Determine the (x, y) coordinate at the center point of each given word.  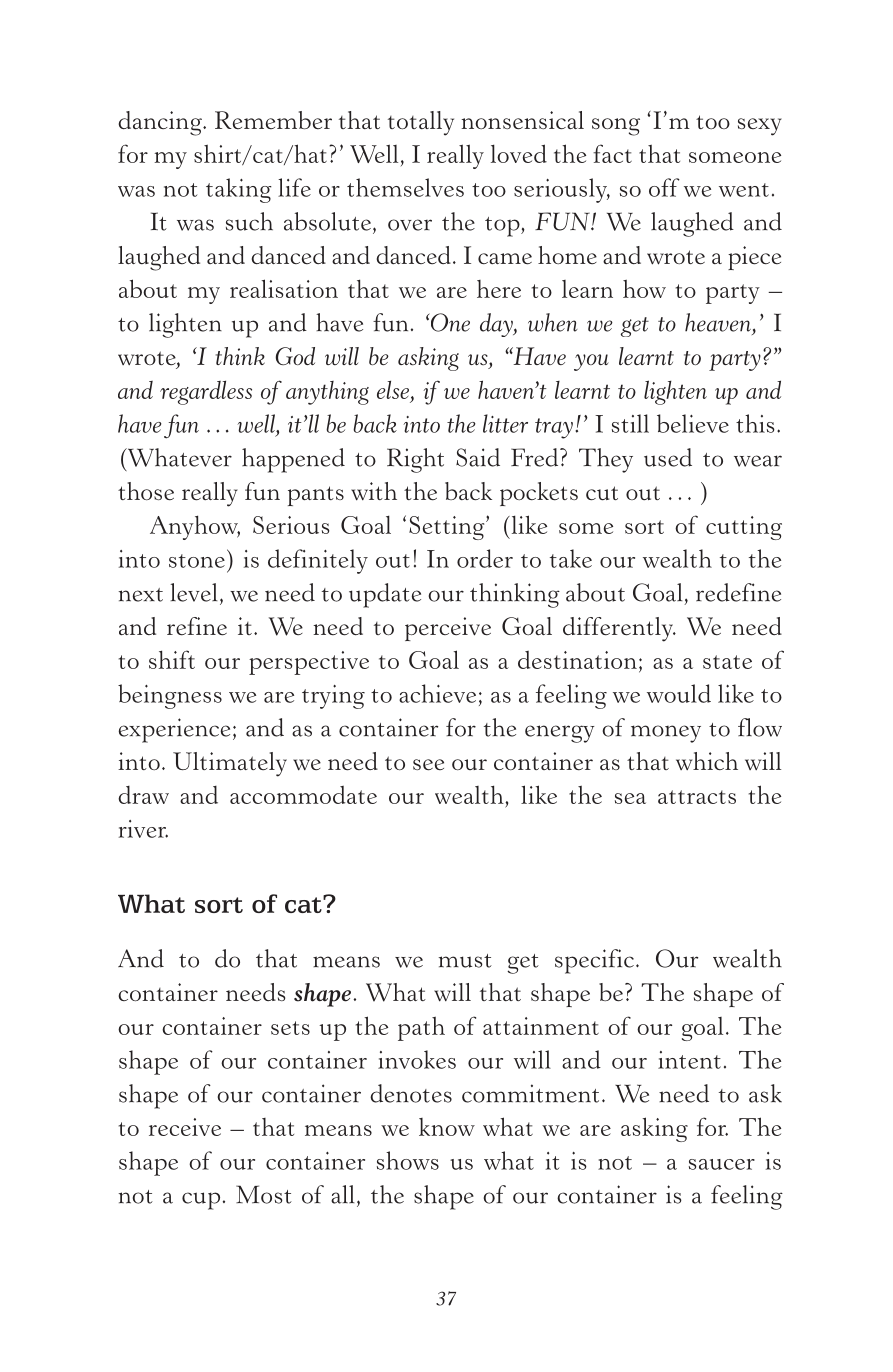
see (428, 765)
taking (239, 190)
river (143, 829)
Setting (448, 528)
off (664, 187)
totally (421, 123)
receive (185, 1127)
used (668, 457)
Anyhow (195, 527)
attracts (697, 797)
